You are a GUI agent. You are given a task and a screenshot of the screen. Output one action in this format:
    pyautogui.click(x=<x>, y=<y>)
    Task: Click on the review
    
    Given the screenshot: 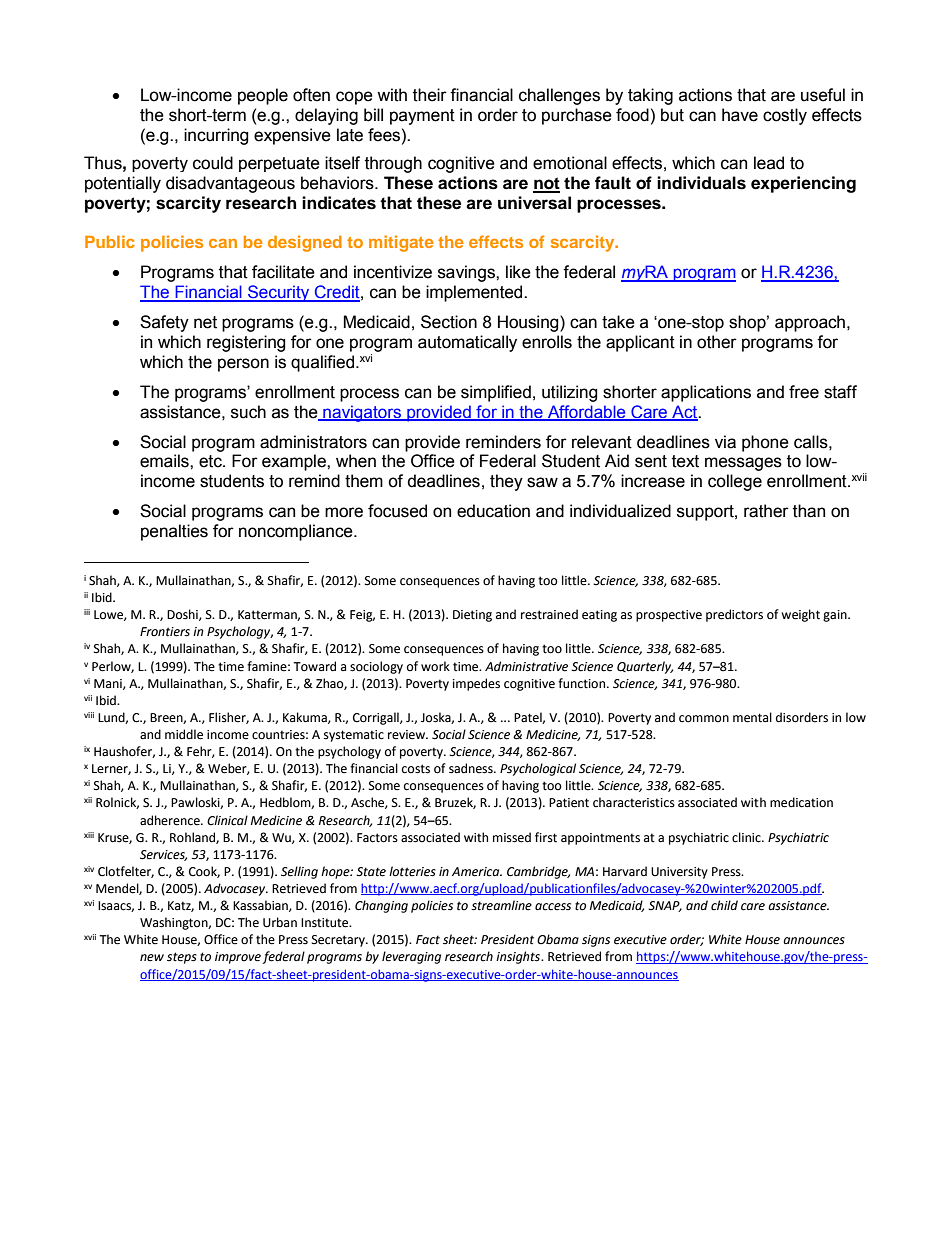 What is the action you would take?
    pyautogui.click(x=408, y=735)
